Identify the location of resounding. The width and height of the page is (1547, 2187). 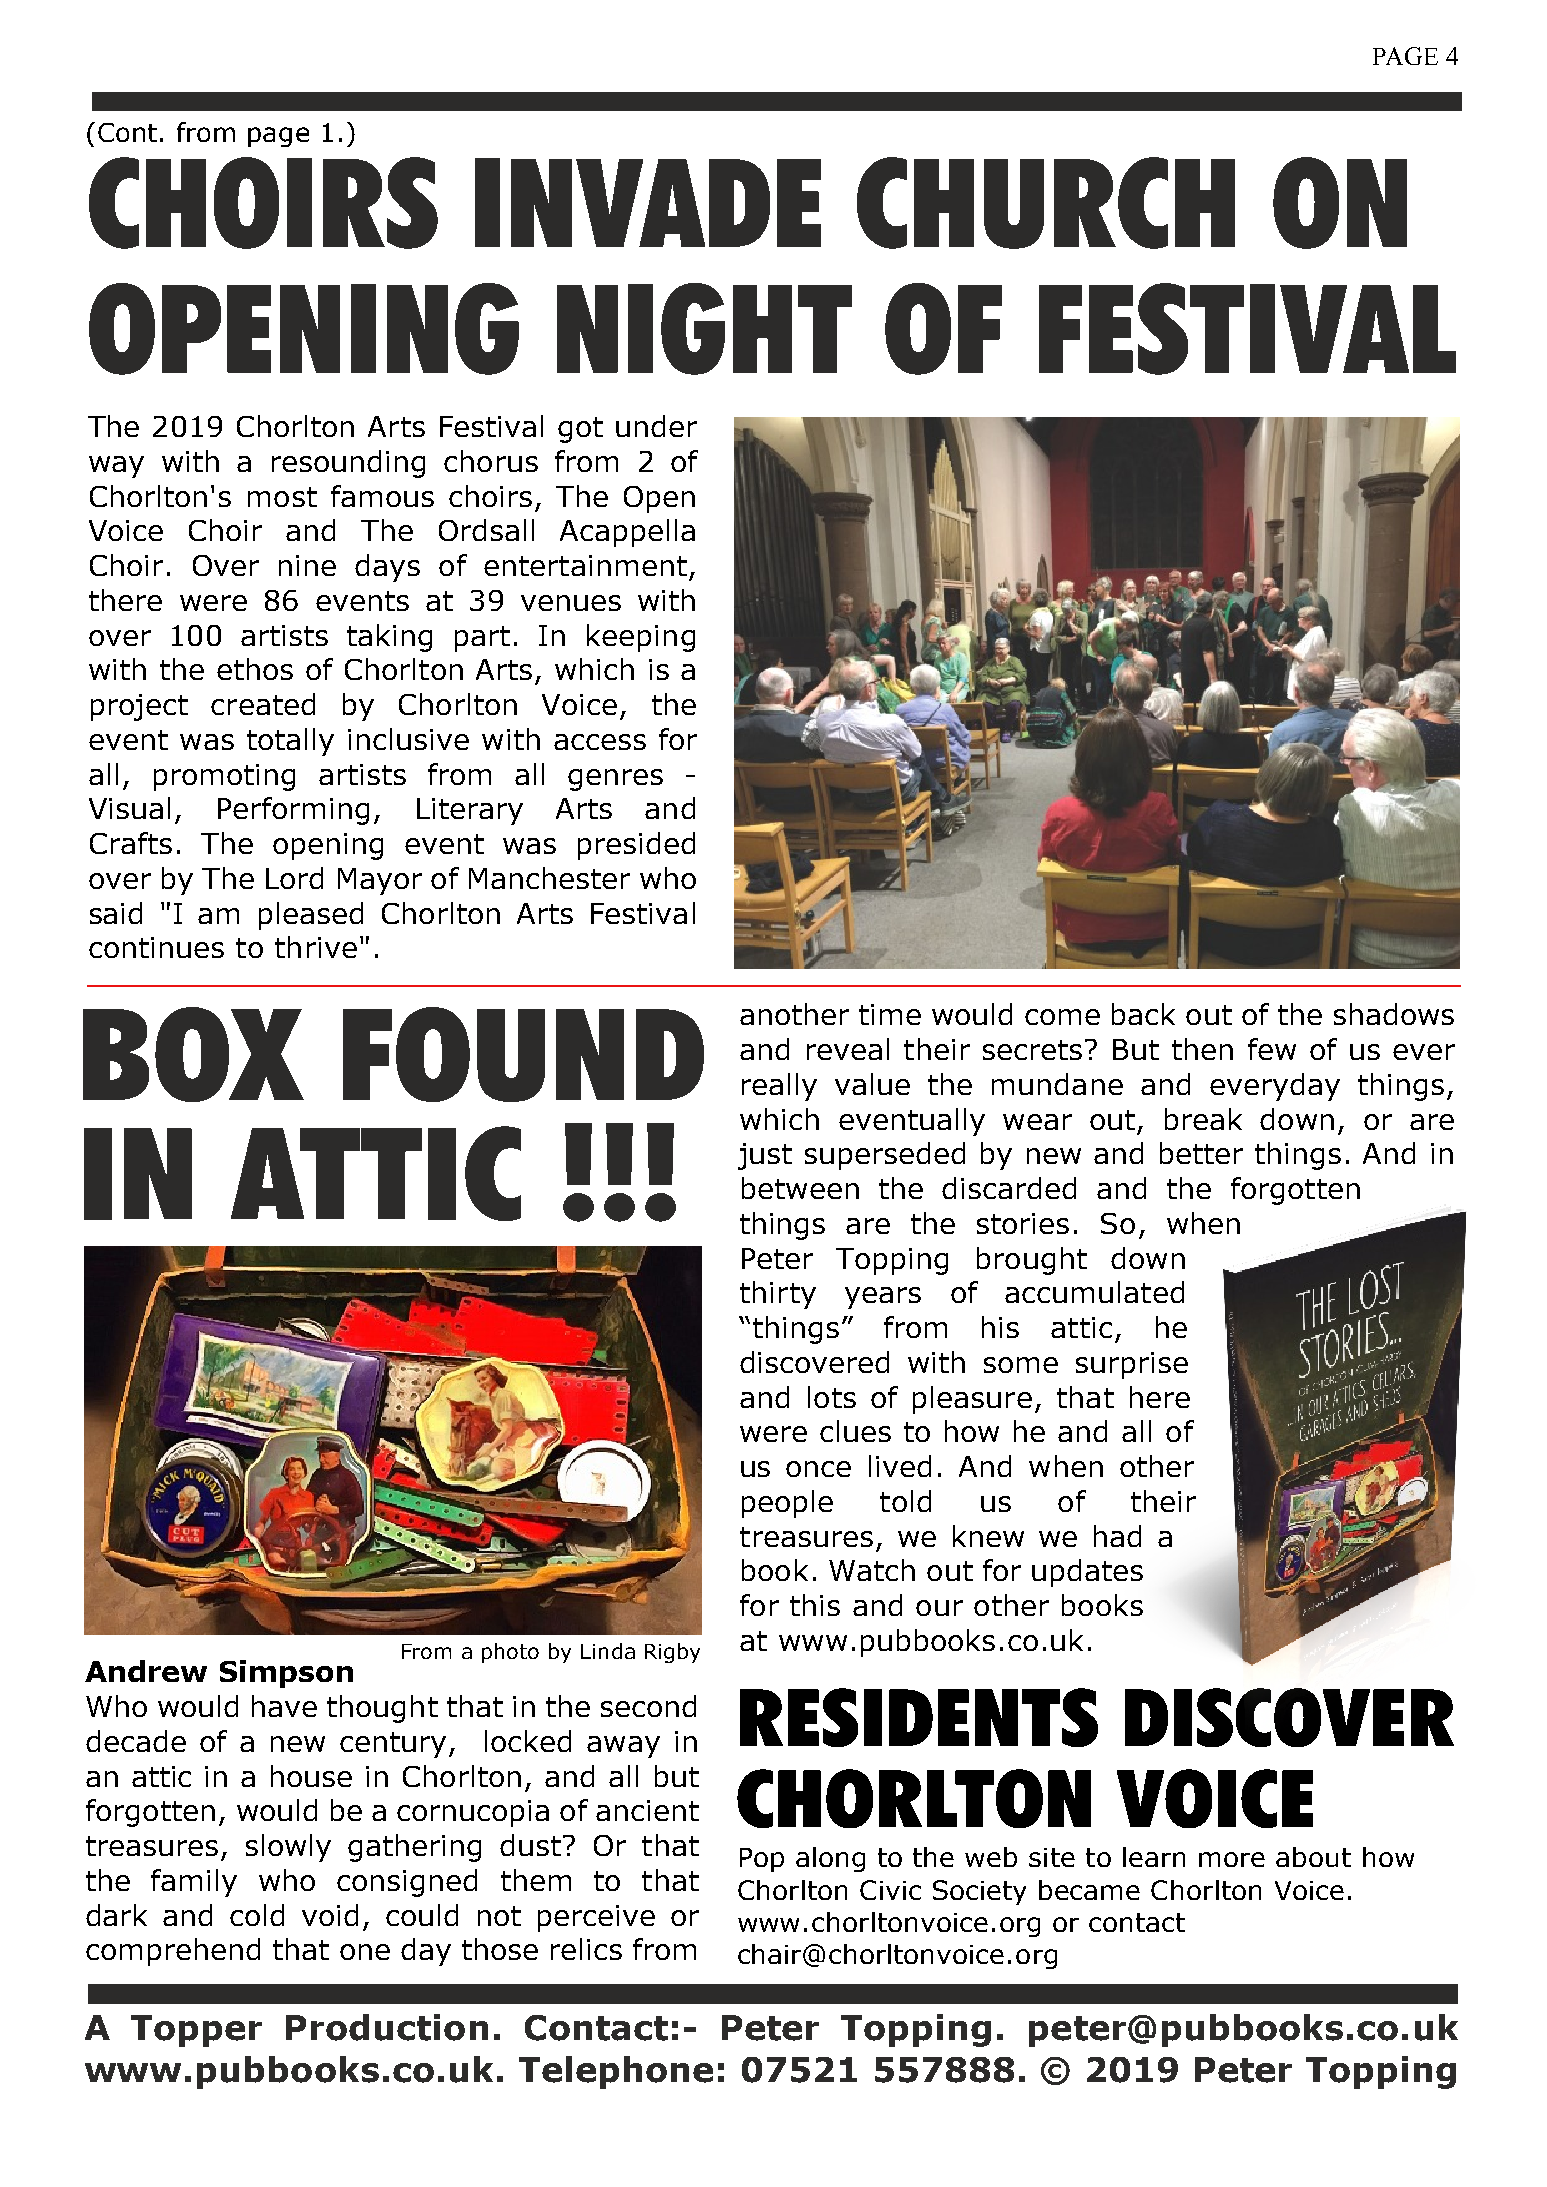
(348, 464).
